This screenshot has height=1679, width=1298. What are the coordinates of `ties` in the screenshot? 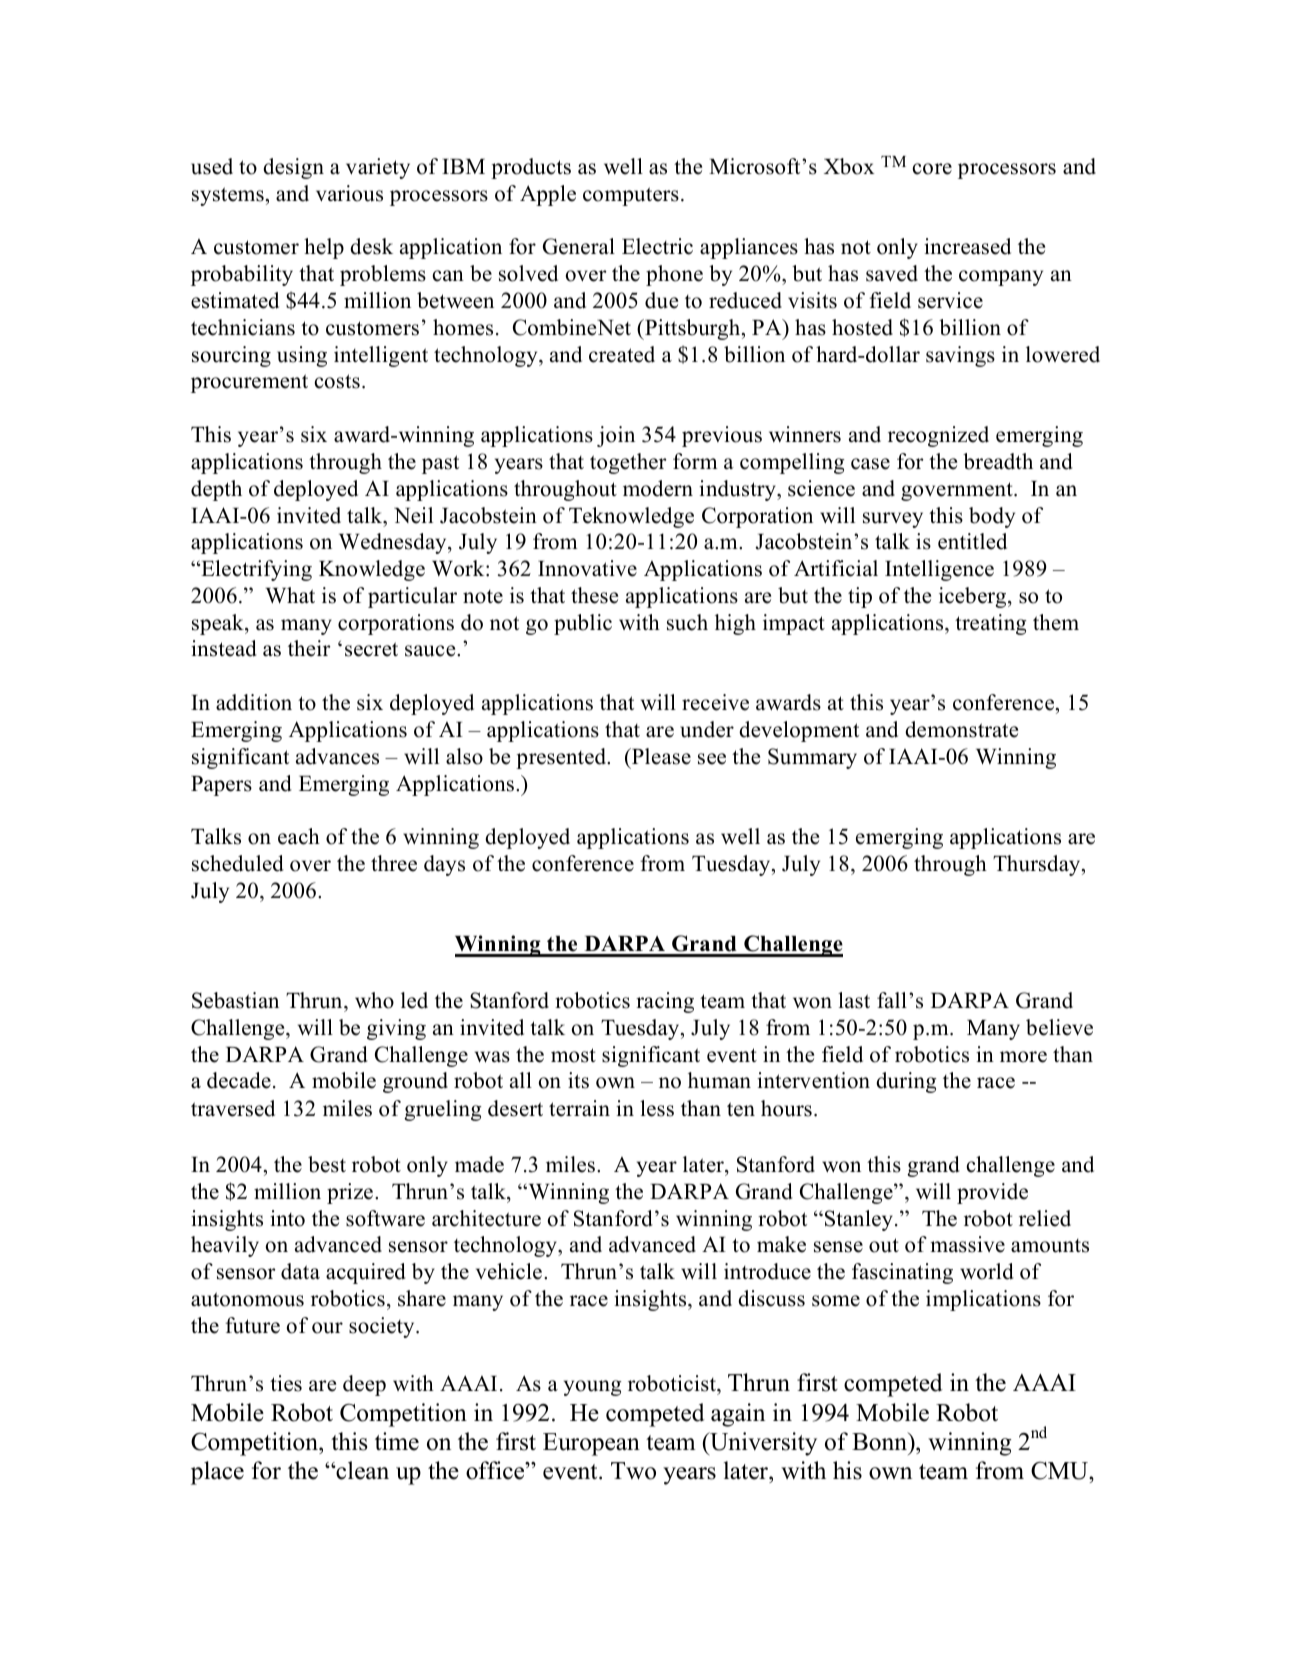 It's located at (286, 1383).
